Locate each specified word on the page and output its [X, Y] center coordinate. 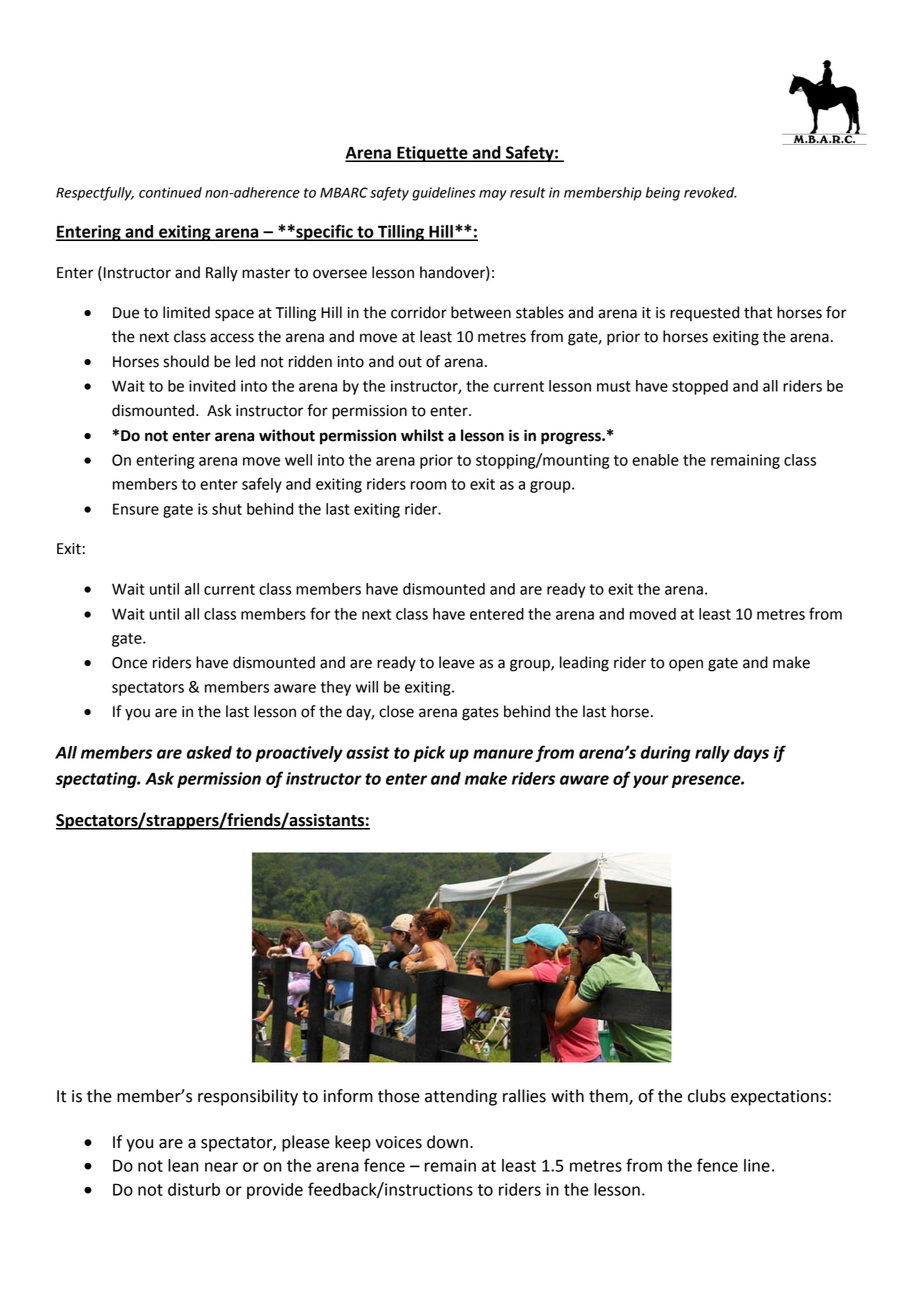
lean [183, 1165]
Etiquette [432, 154]
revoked [710, 192]
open [686, 665]
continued [170, 192]
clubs [707, 1096]
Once [129, 663]
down [447, 1142]
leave [457, 662]
